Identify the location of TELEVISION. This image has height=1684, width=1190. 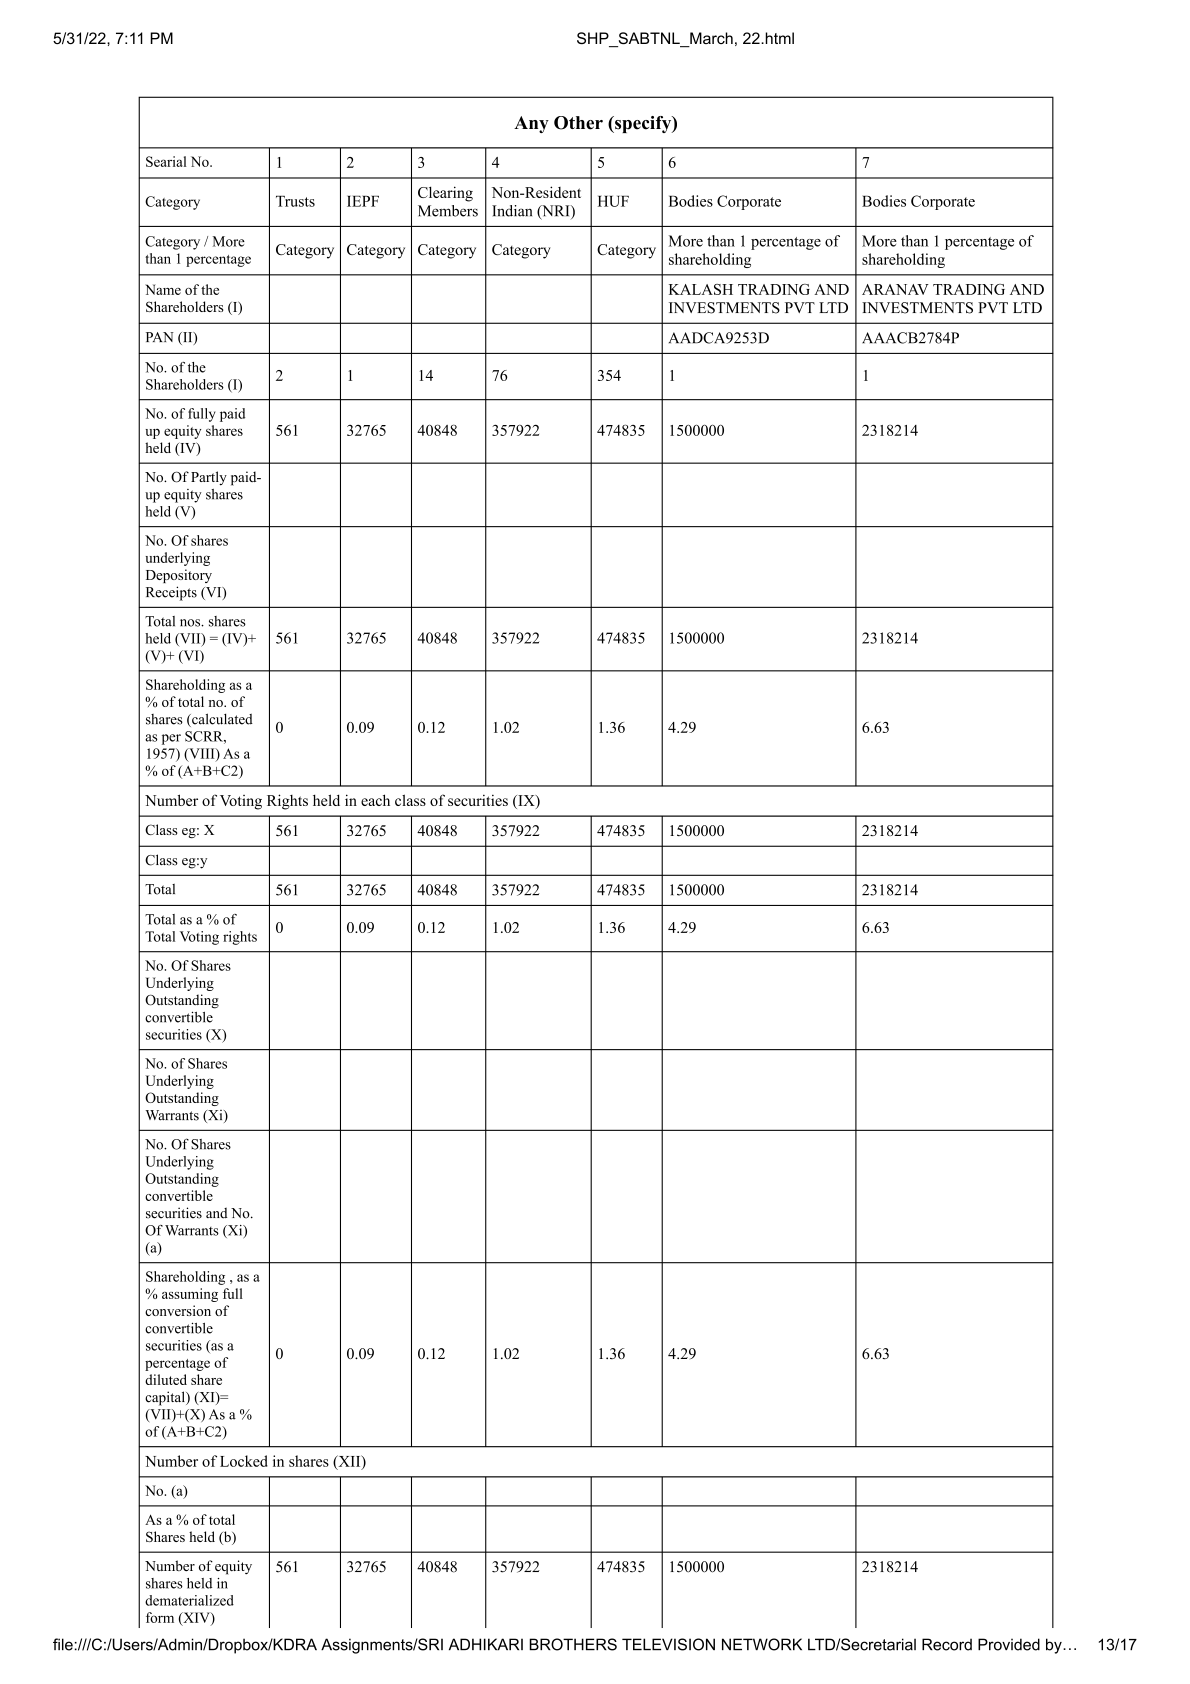
(668, 1644).
